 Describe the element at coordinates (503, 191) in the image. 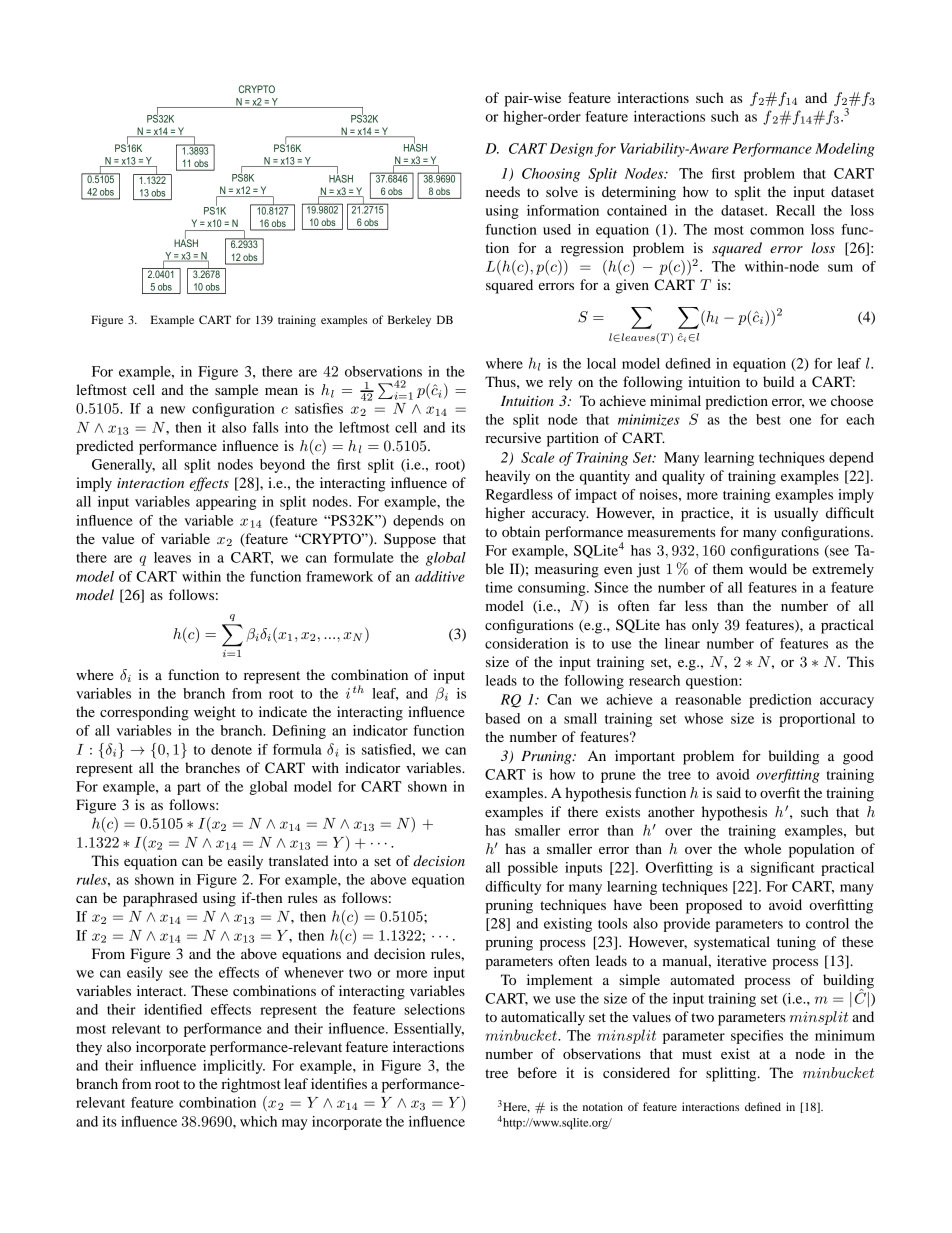

I see `needs` at that location.
